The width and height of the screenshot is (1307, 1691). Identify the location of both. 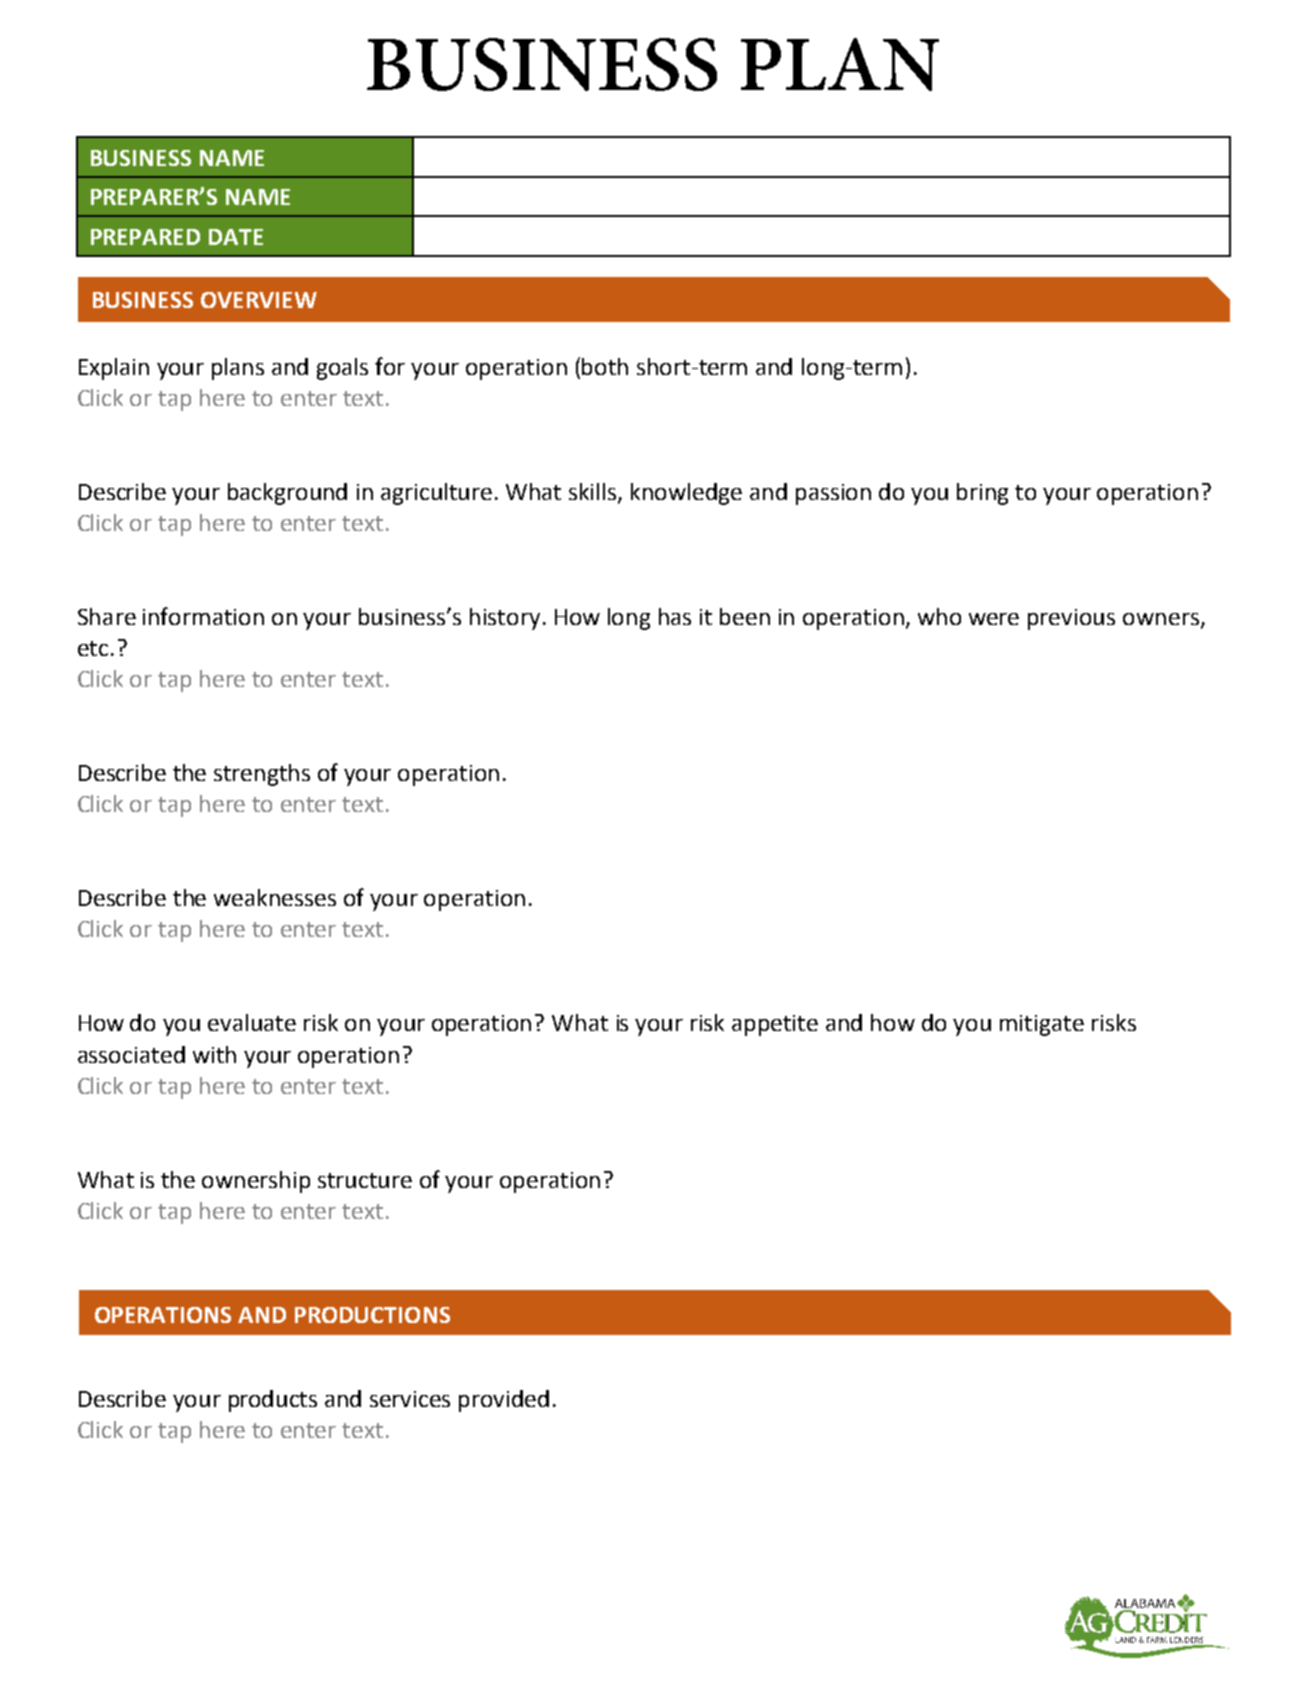
(605, 366).
